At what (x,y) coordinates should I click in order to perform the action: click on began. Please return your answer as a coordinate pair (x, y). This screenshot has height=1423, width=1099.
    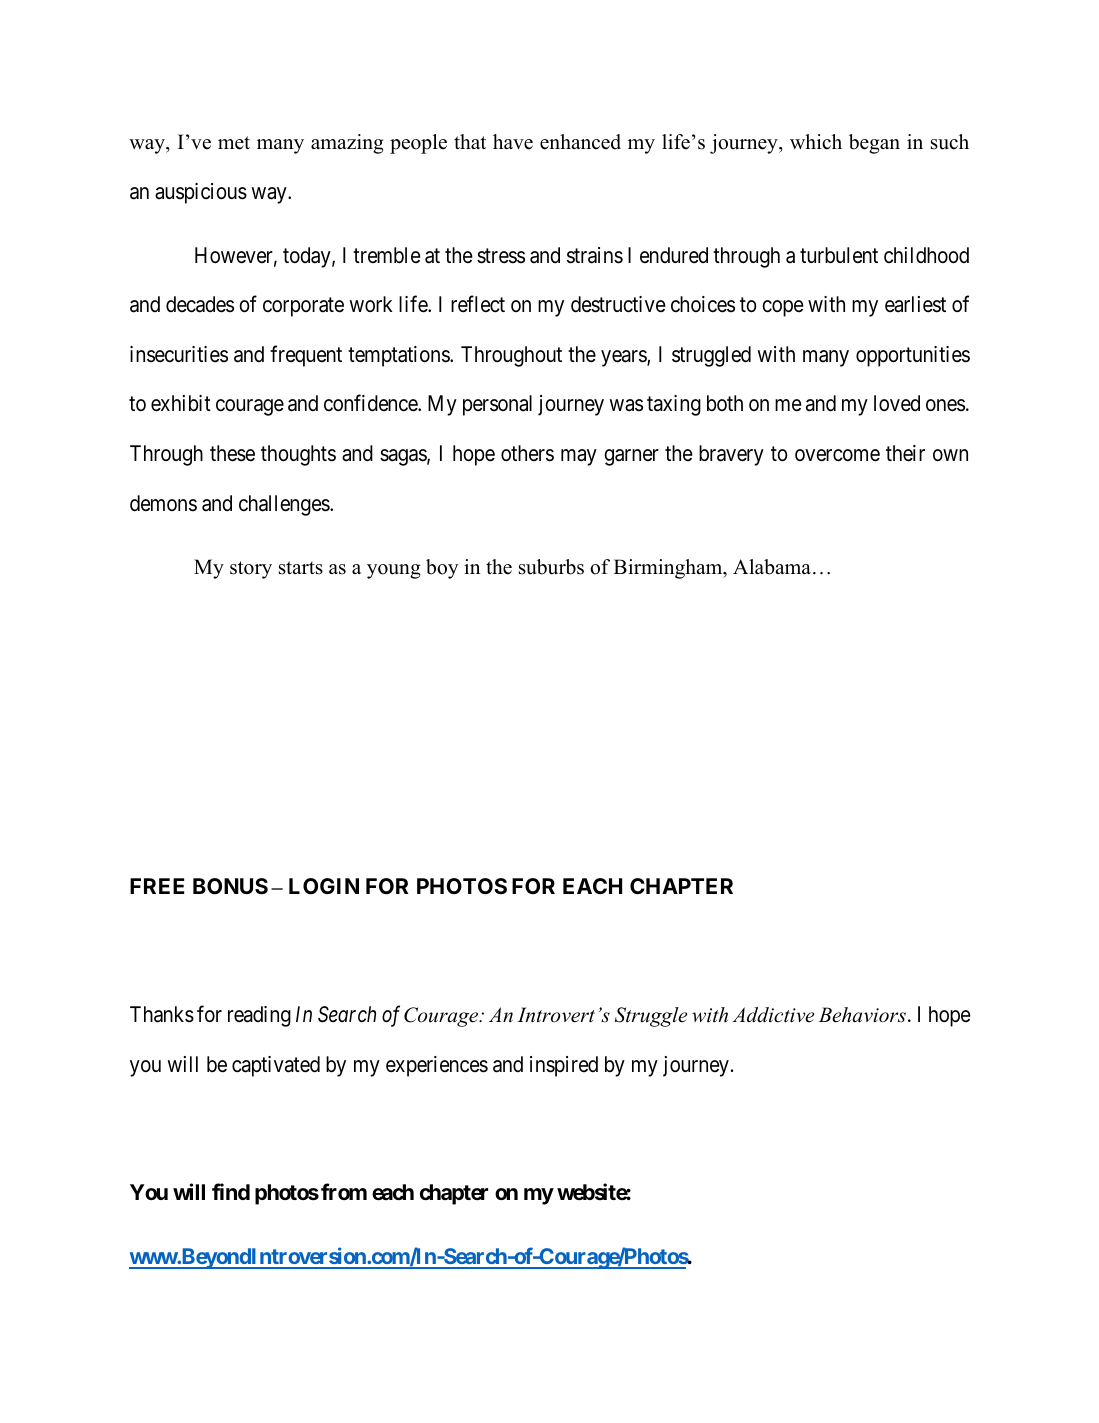
    Looking at the image, I should click on (874, 144).
